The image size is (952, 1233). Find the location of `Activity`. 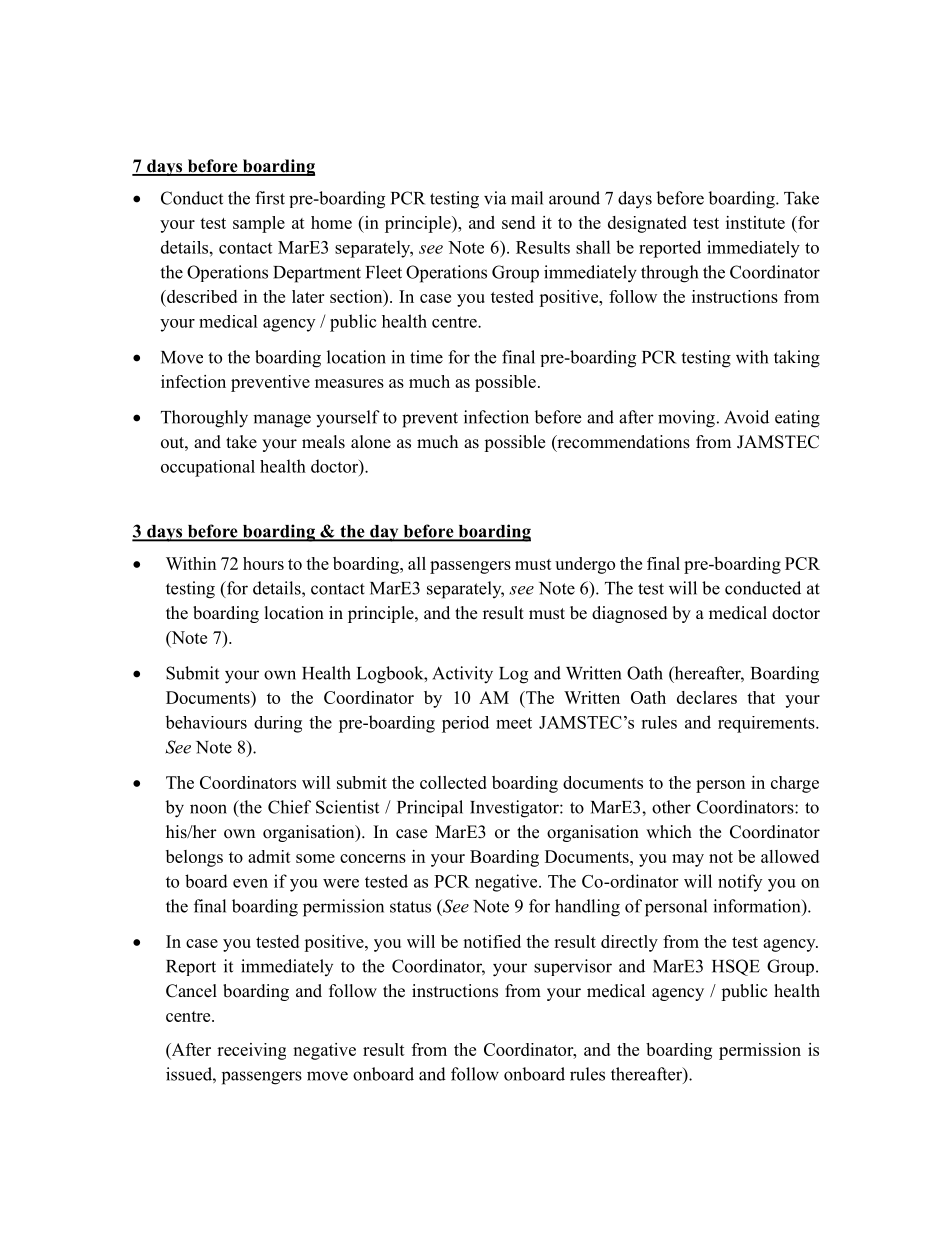

Activity is located at coordinates (462, 675).
